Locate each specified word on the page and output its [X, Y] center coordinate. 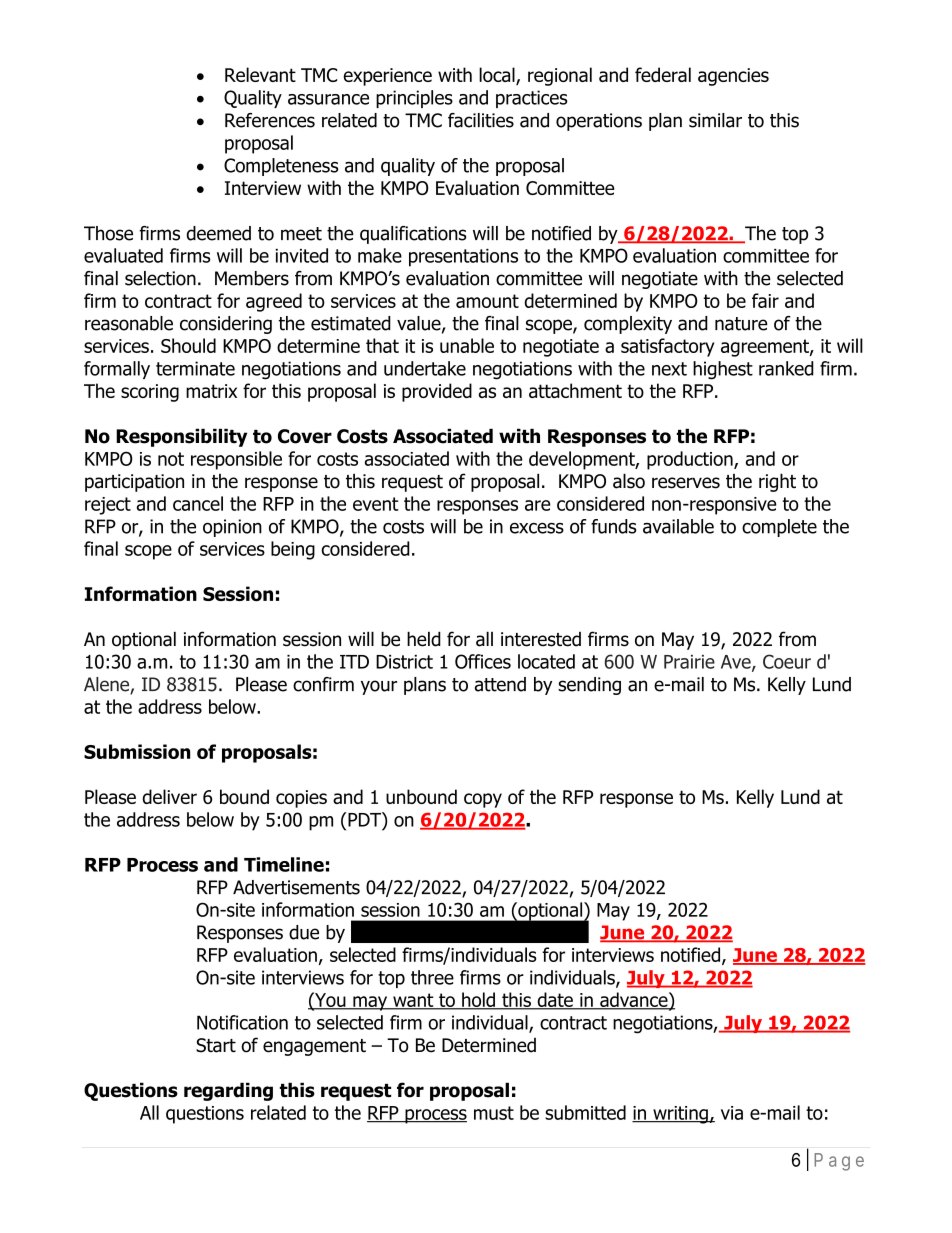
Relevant [260, 74]
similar [715, 120]
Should [188, 345]
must [494, 1113]
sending [589, 686]
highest [723, 370]
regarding [228, 1091]
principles [414, 99]
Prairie [689, 662]
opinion [232, 528]
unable [467, 345]
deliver [170, 796]
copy [483, 800]
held [424, 639]
